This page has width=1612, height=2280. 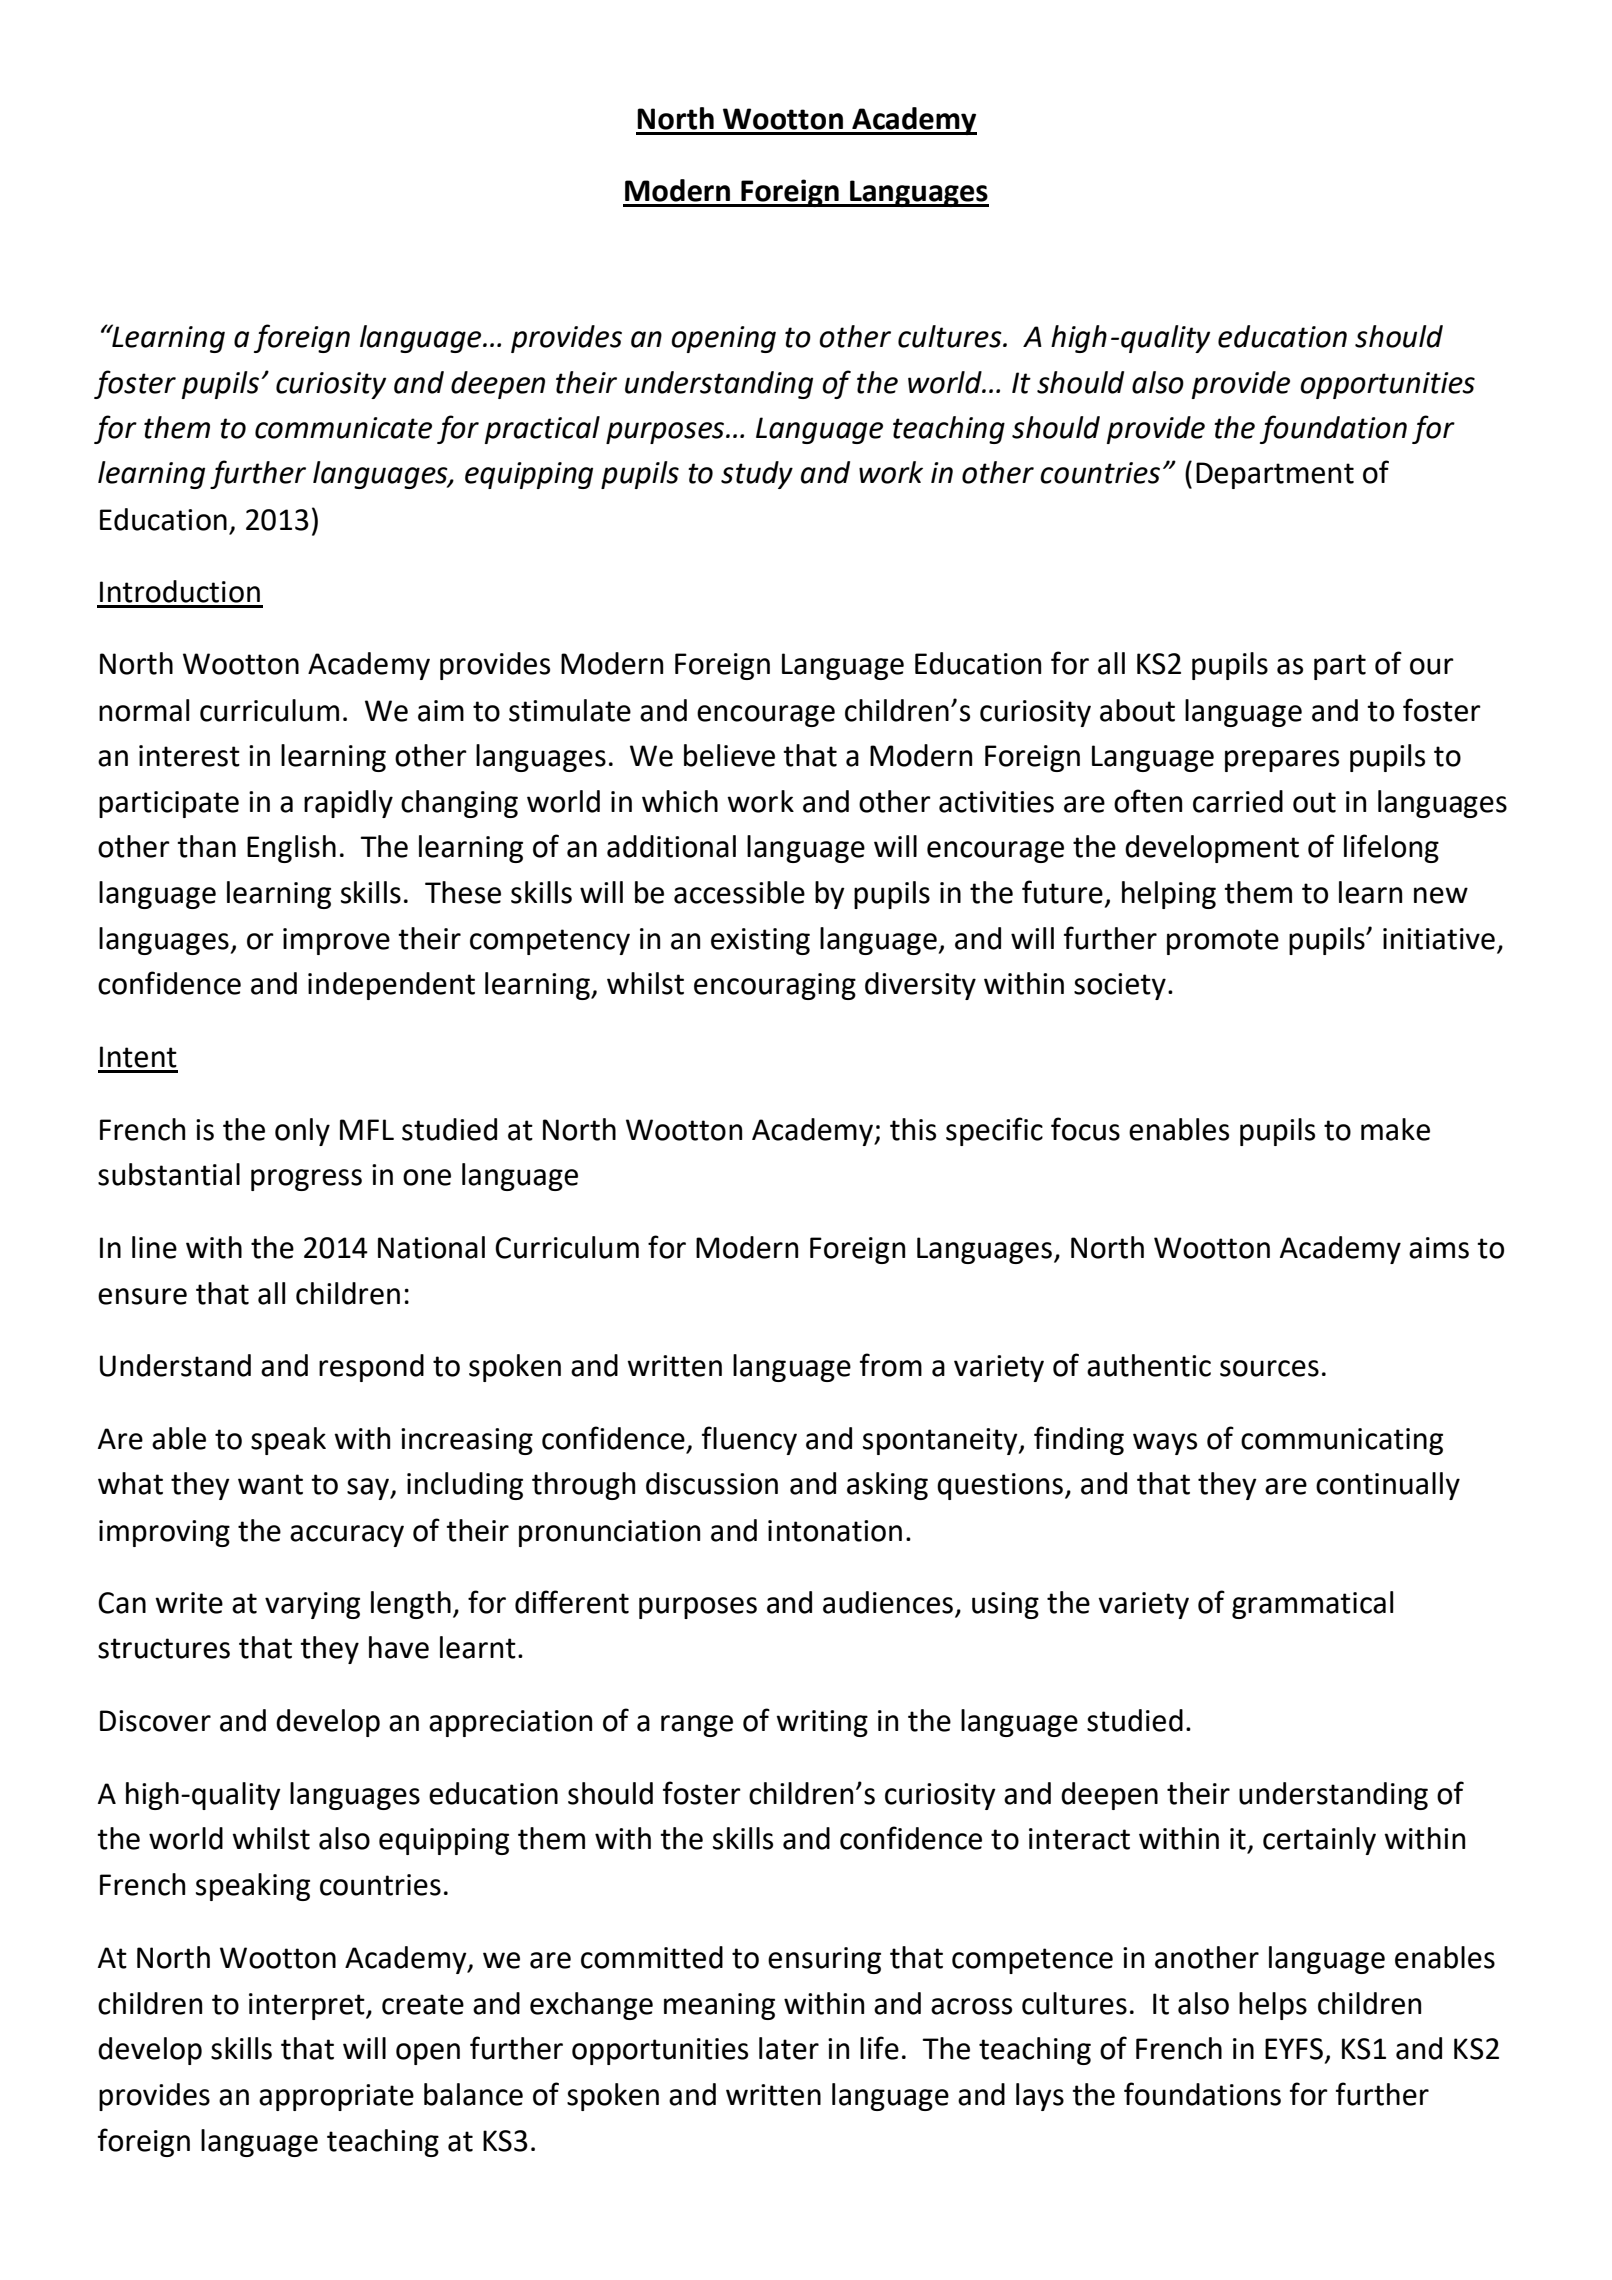 I want to click on interpret, so click(x=308, y=2006).
